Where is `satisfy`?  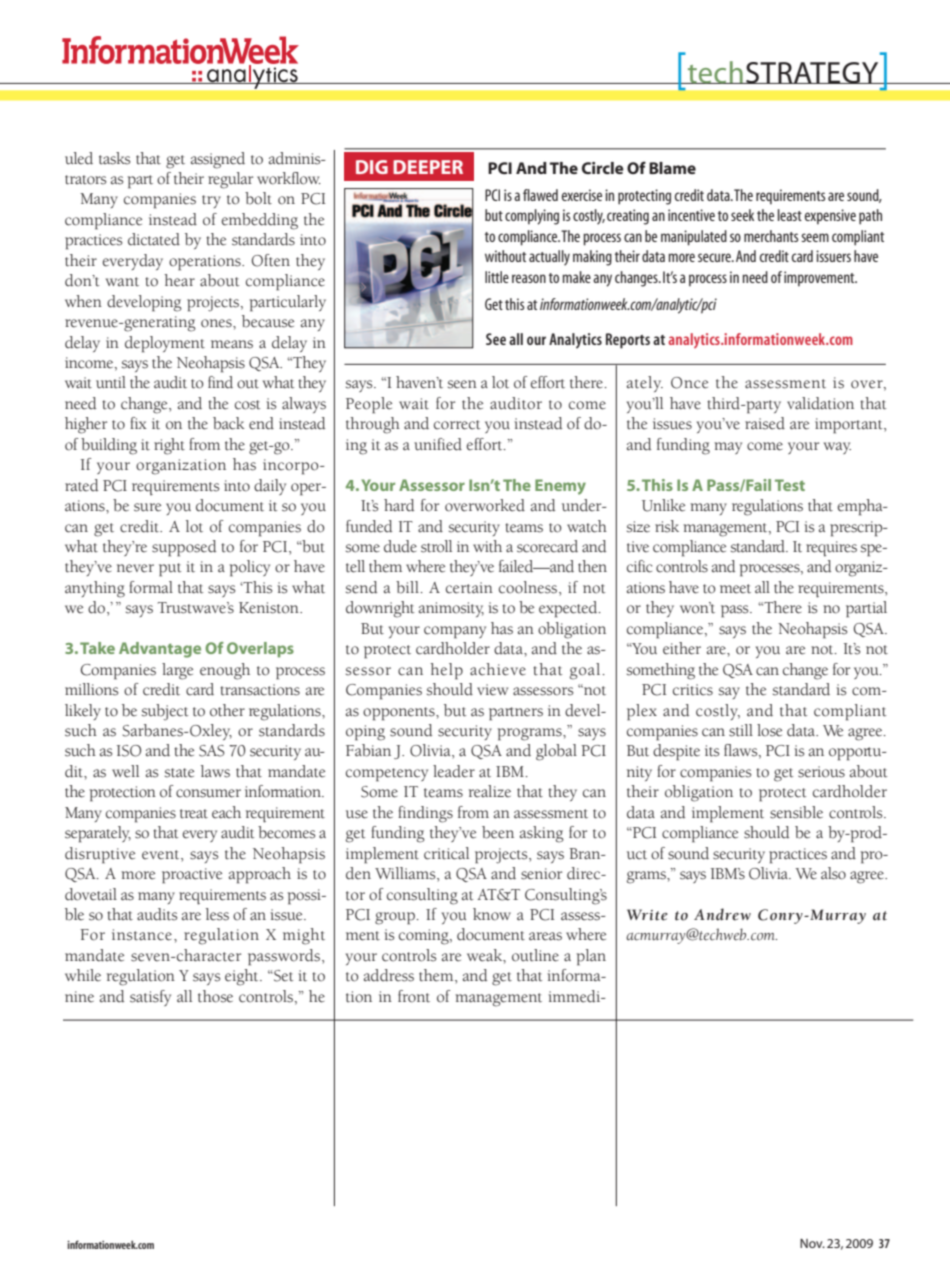
satisfy is located at coordinates (150, 998).
